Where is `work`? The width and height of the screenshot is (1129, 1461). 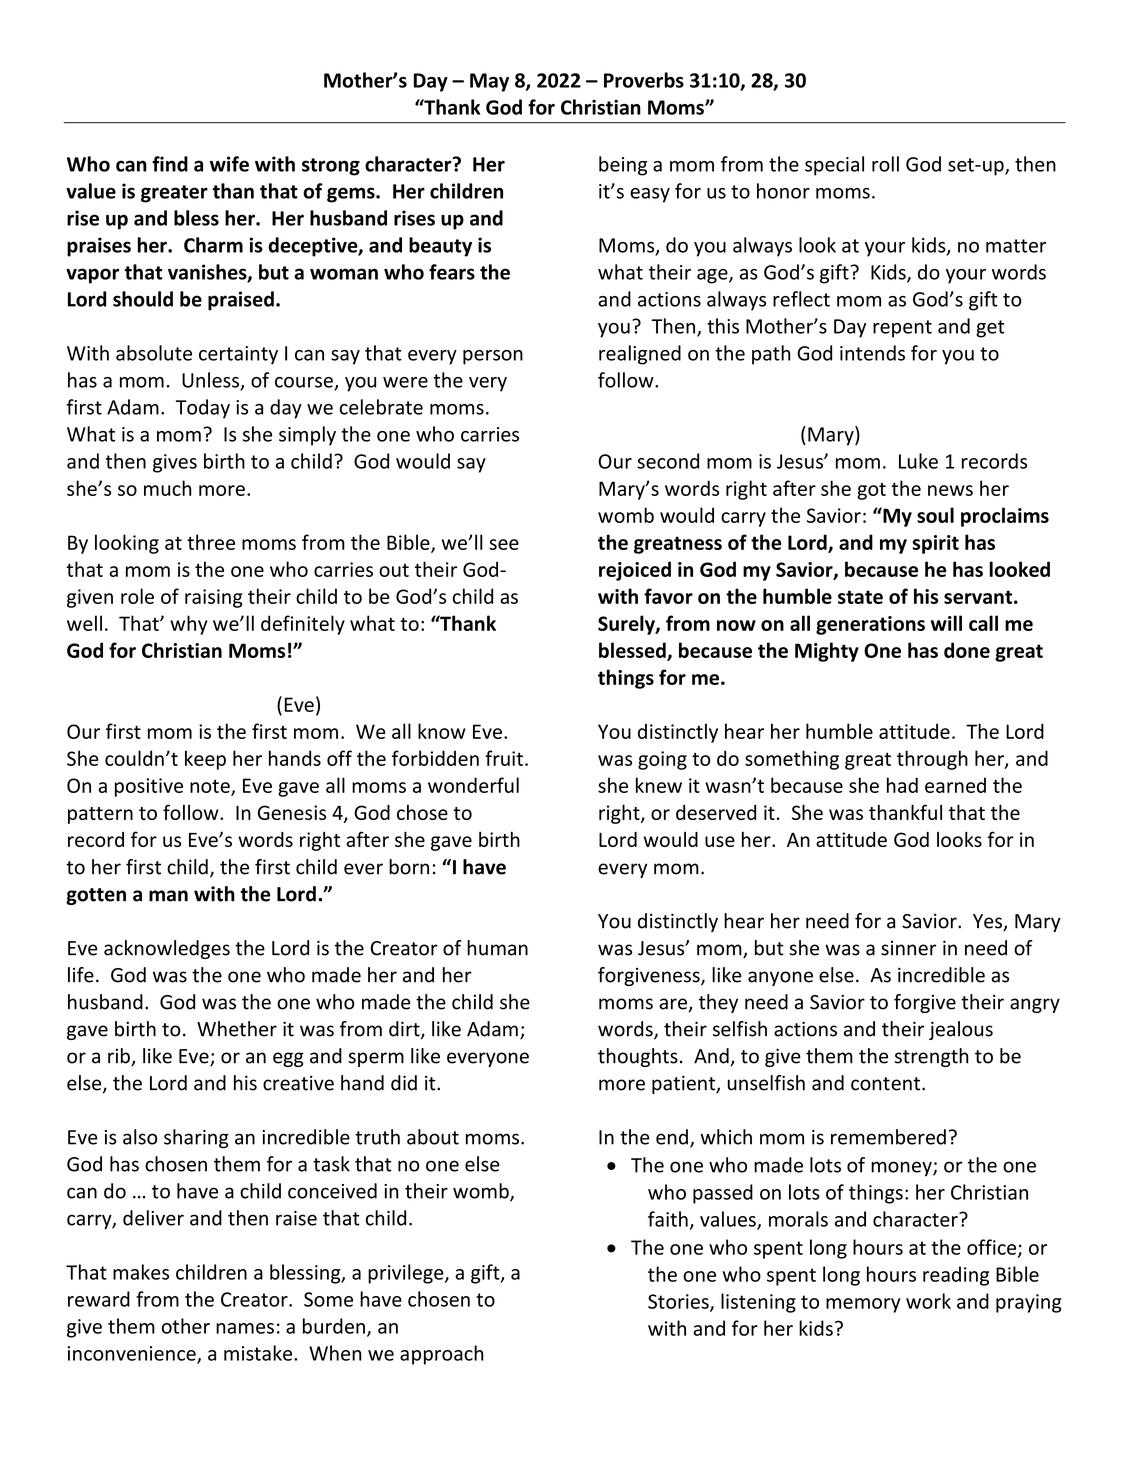
work is located at coordinates (928, 1301).
